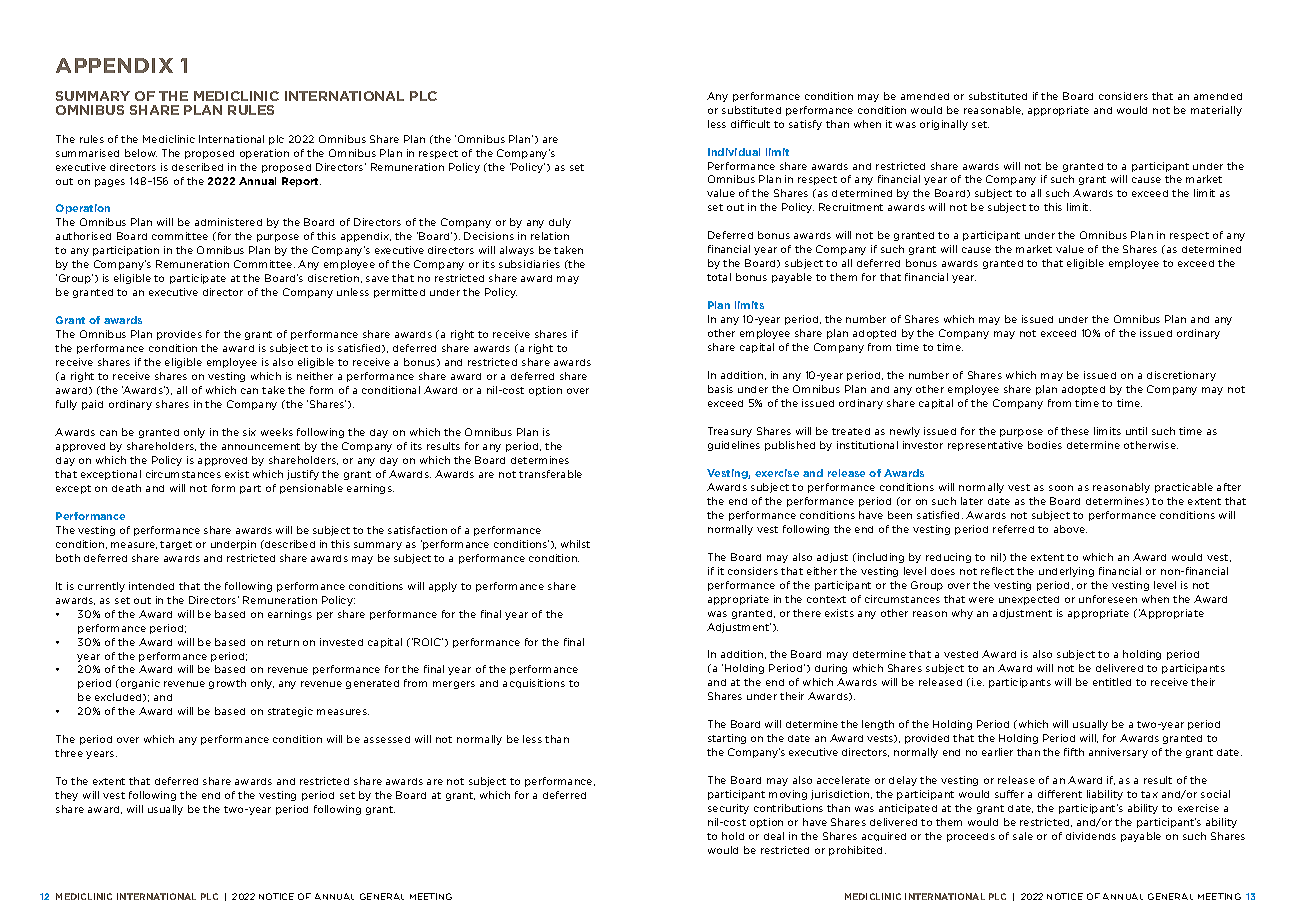  I want to click on acquisitions, so click(534, 683).
